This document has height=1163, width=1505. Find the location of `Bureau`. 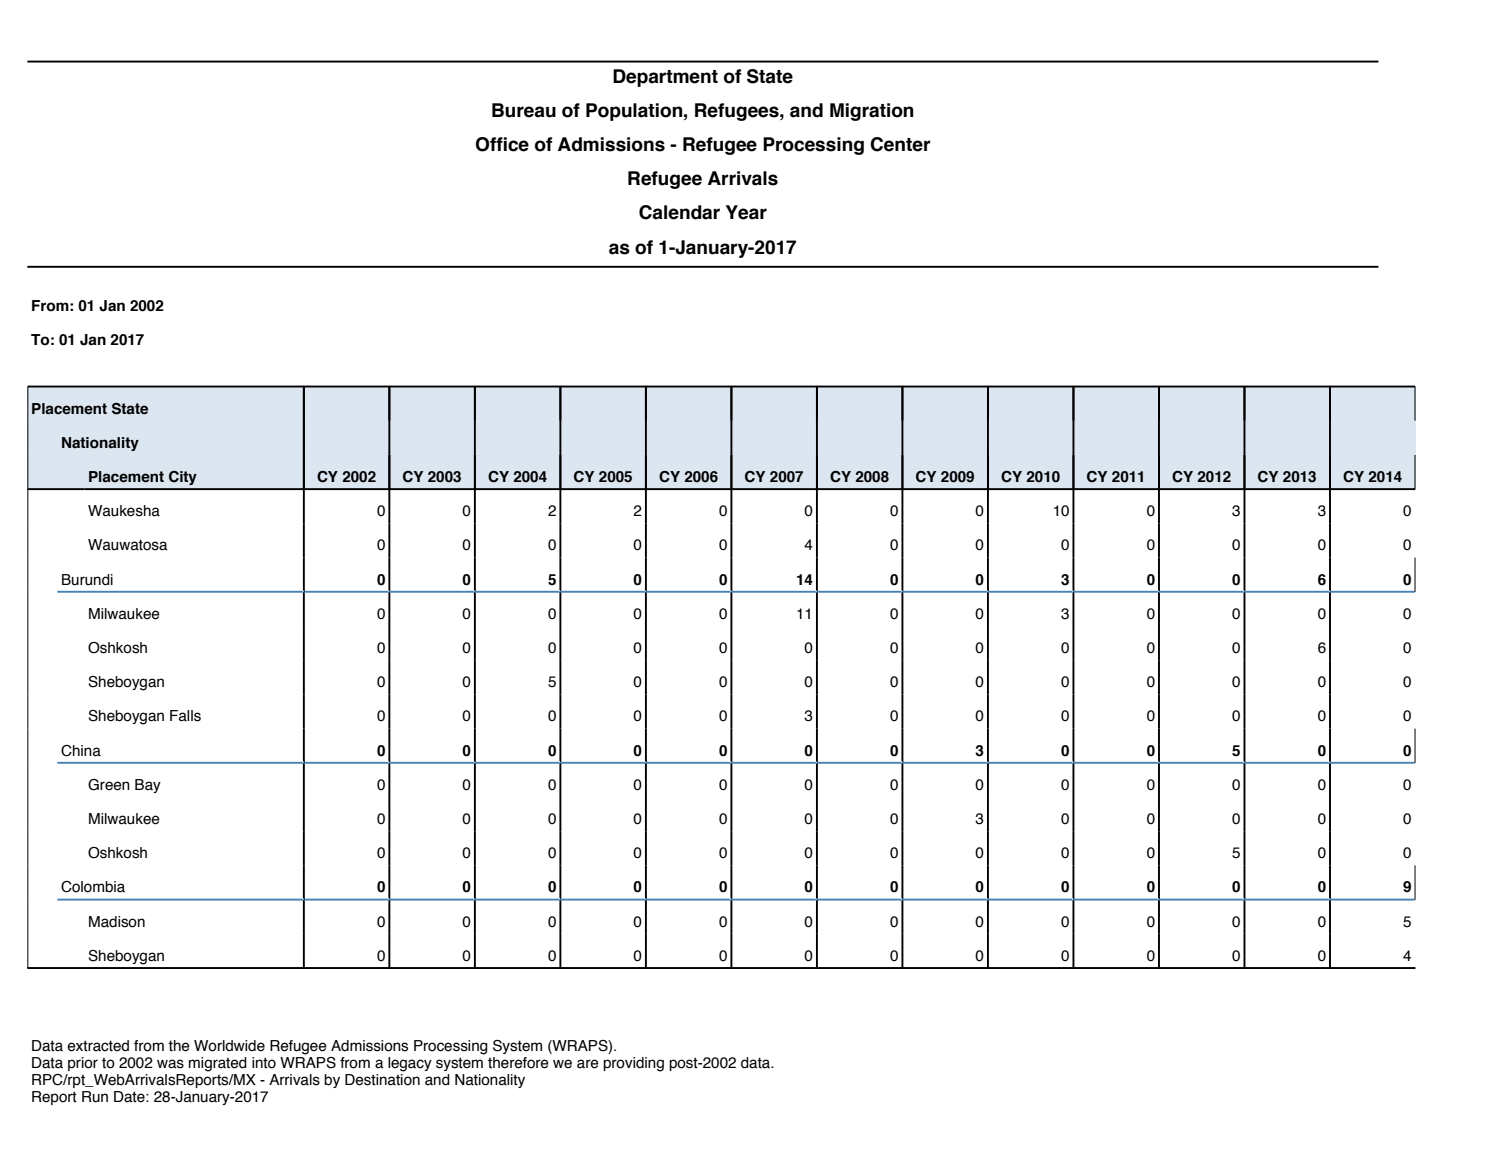

Bureau is located at coordinates (524, 110).
